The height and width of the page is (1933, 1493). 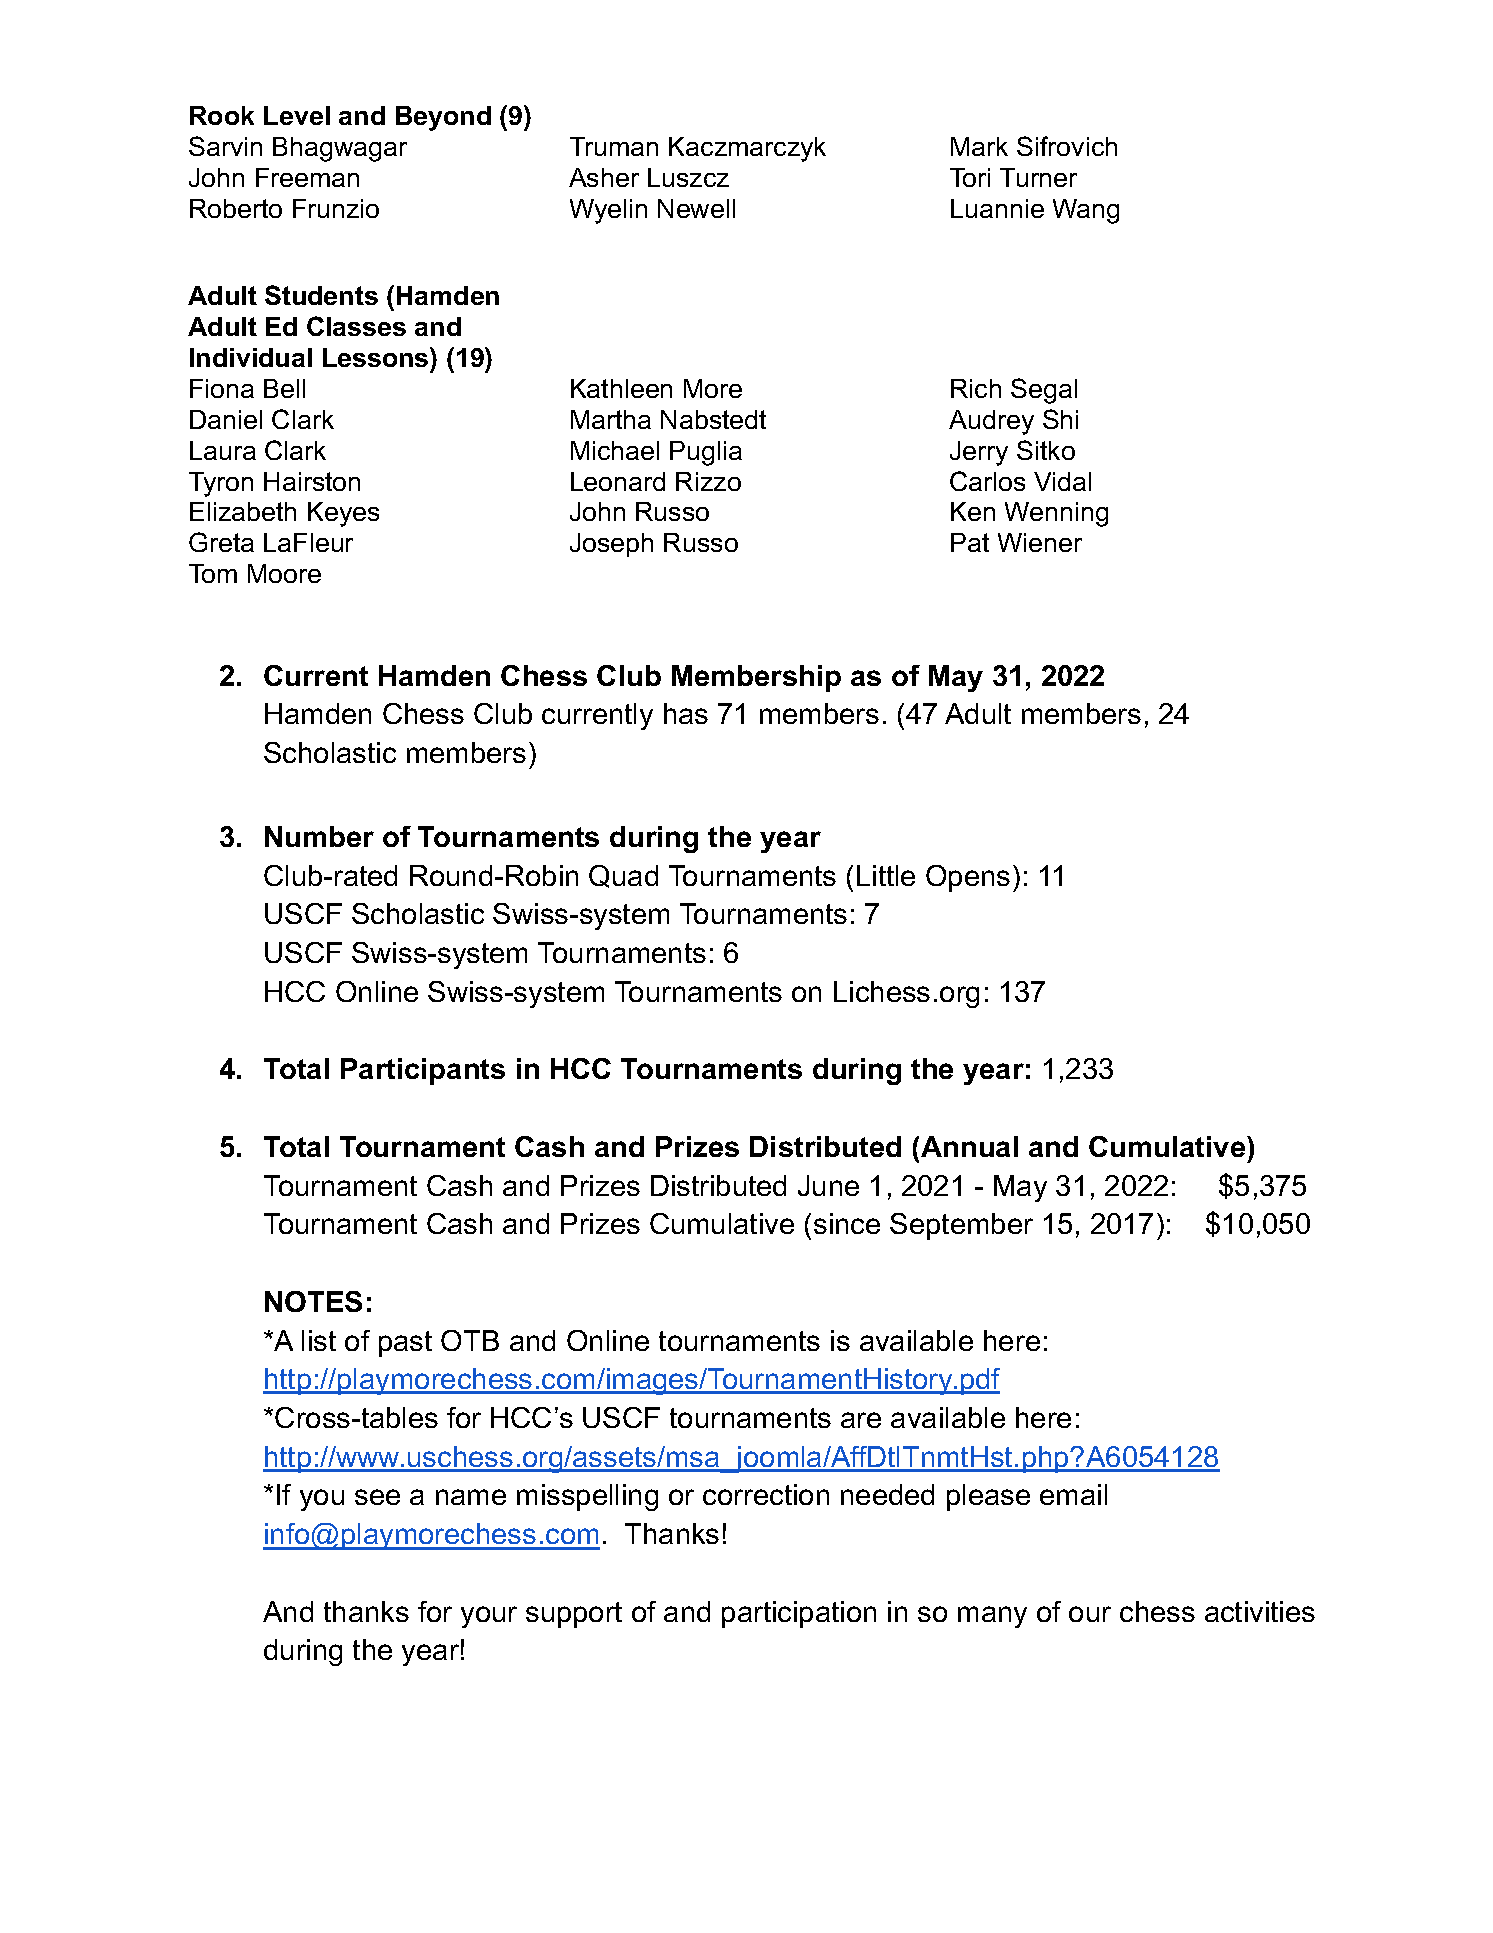 What do you see at coordinates (696, 208) in the page?
I see `Newell` at bounding box center [696, 208].
